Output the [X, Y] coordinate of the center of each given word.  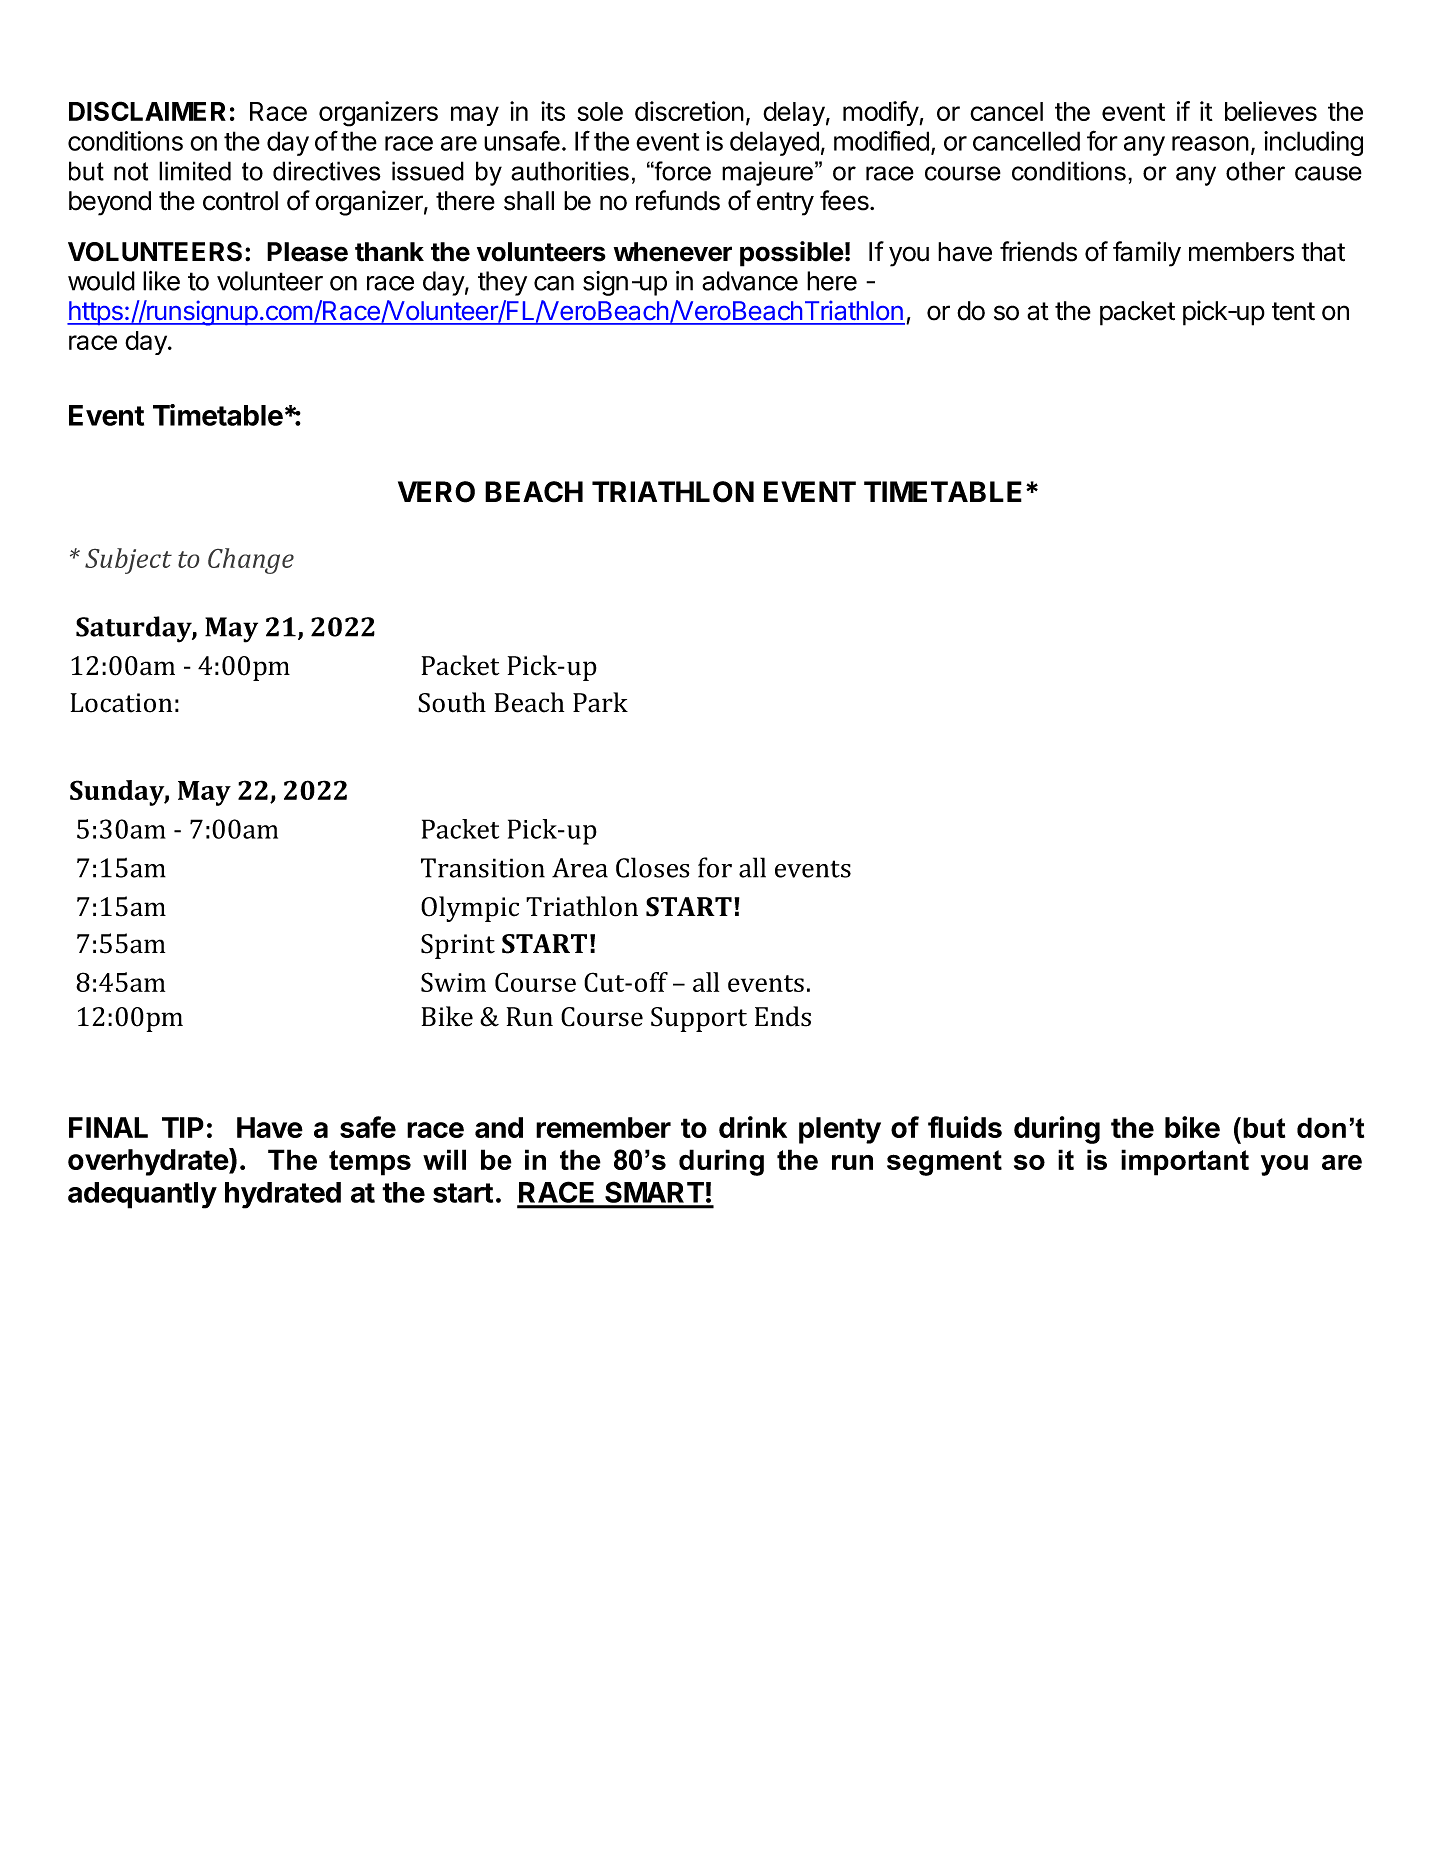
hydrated [283, 1195]
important [1185, 1162]
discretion [689, 111]
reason [1210, 143]
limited [195, 171]
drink [753, 1127]
